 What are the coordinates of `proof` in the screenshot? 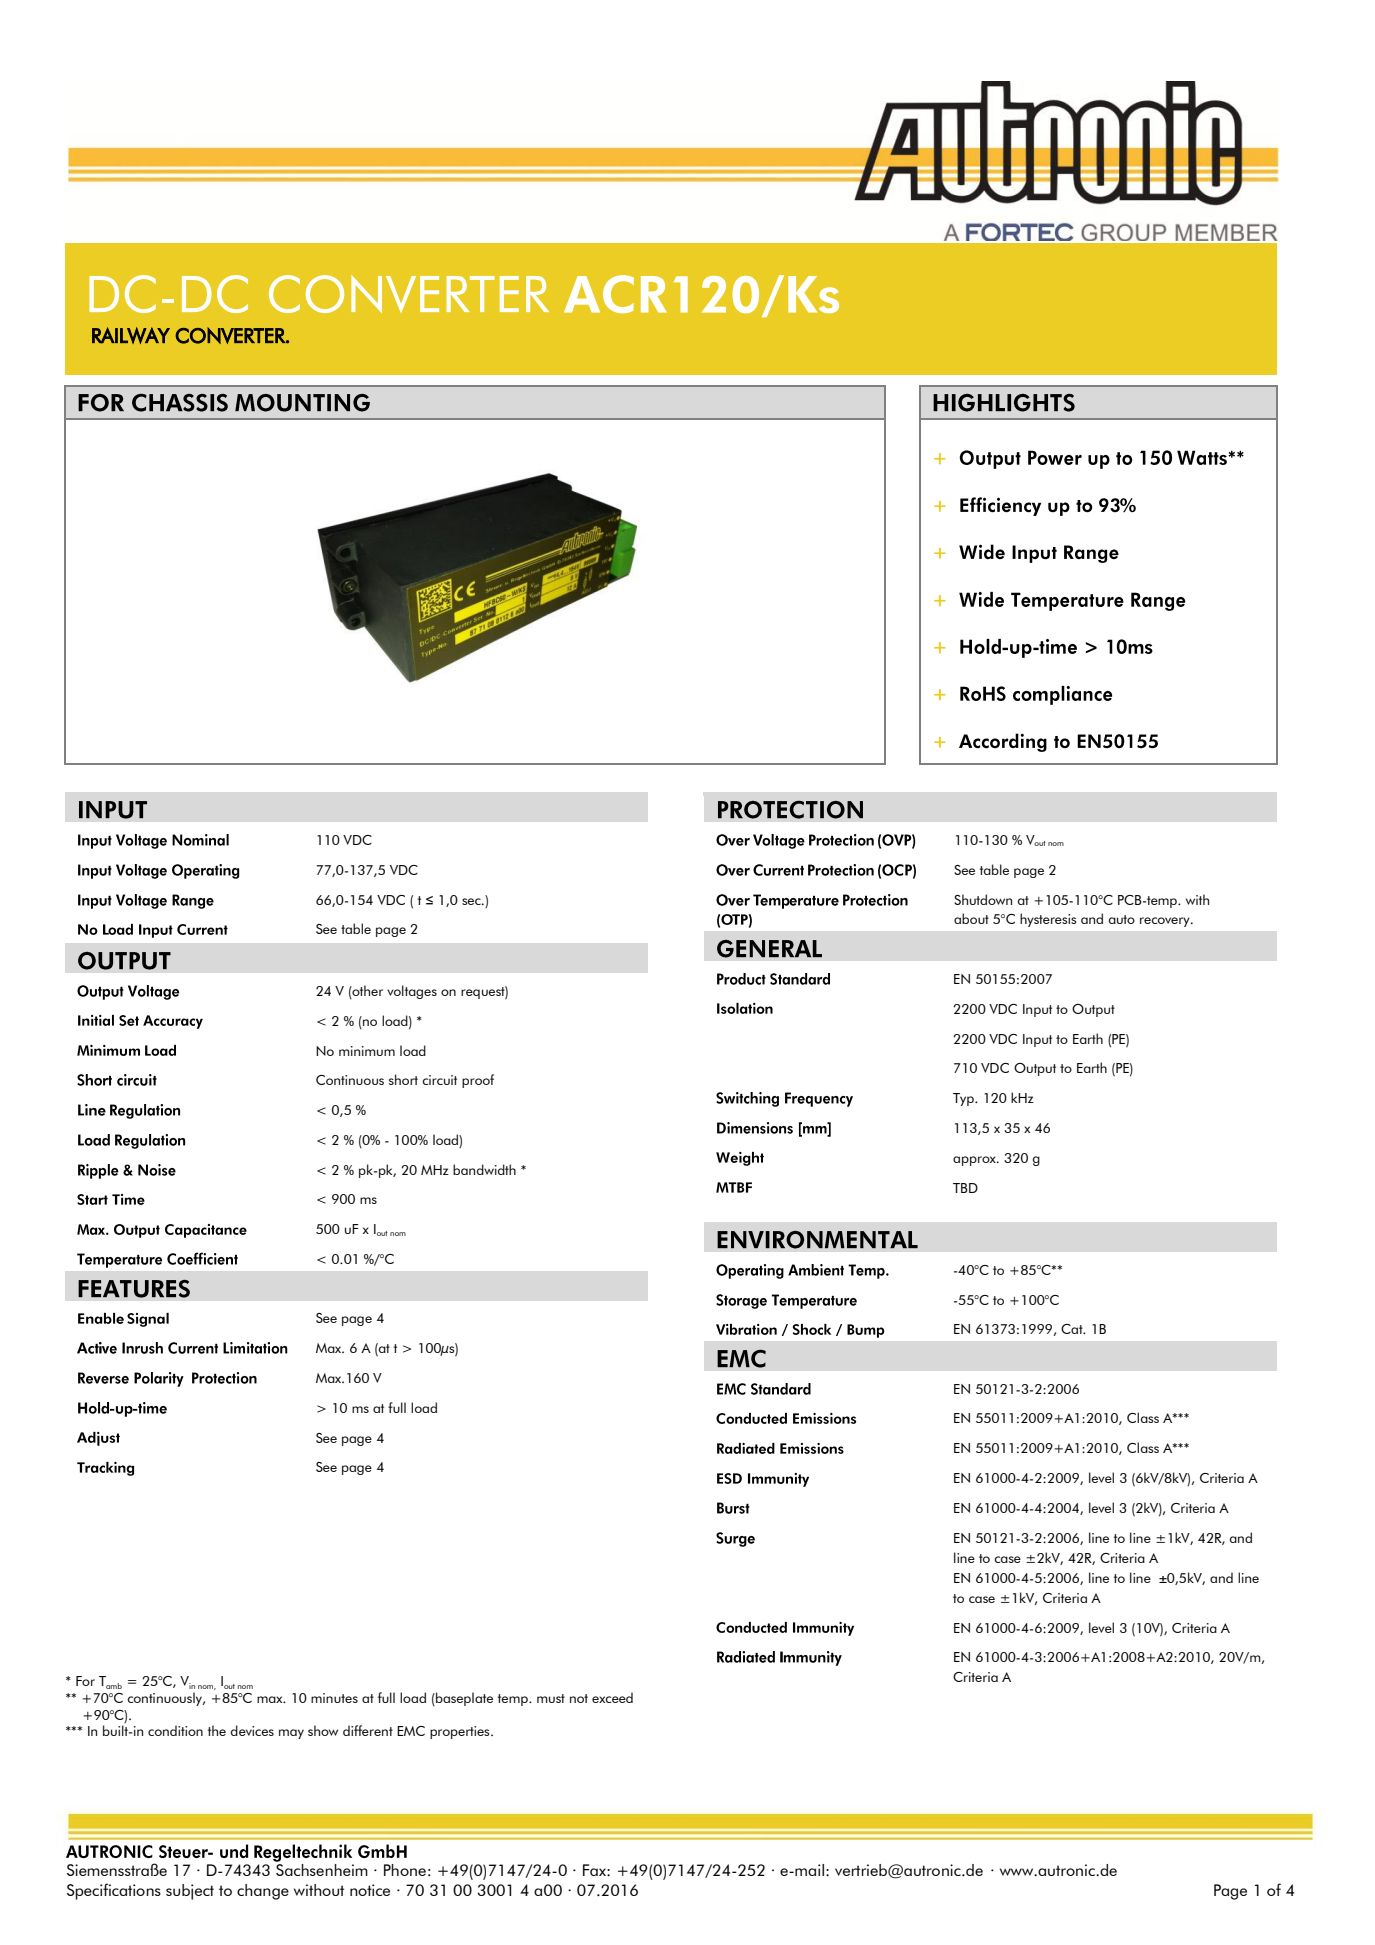 It's located at (478, 1081).
